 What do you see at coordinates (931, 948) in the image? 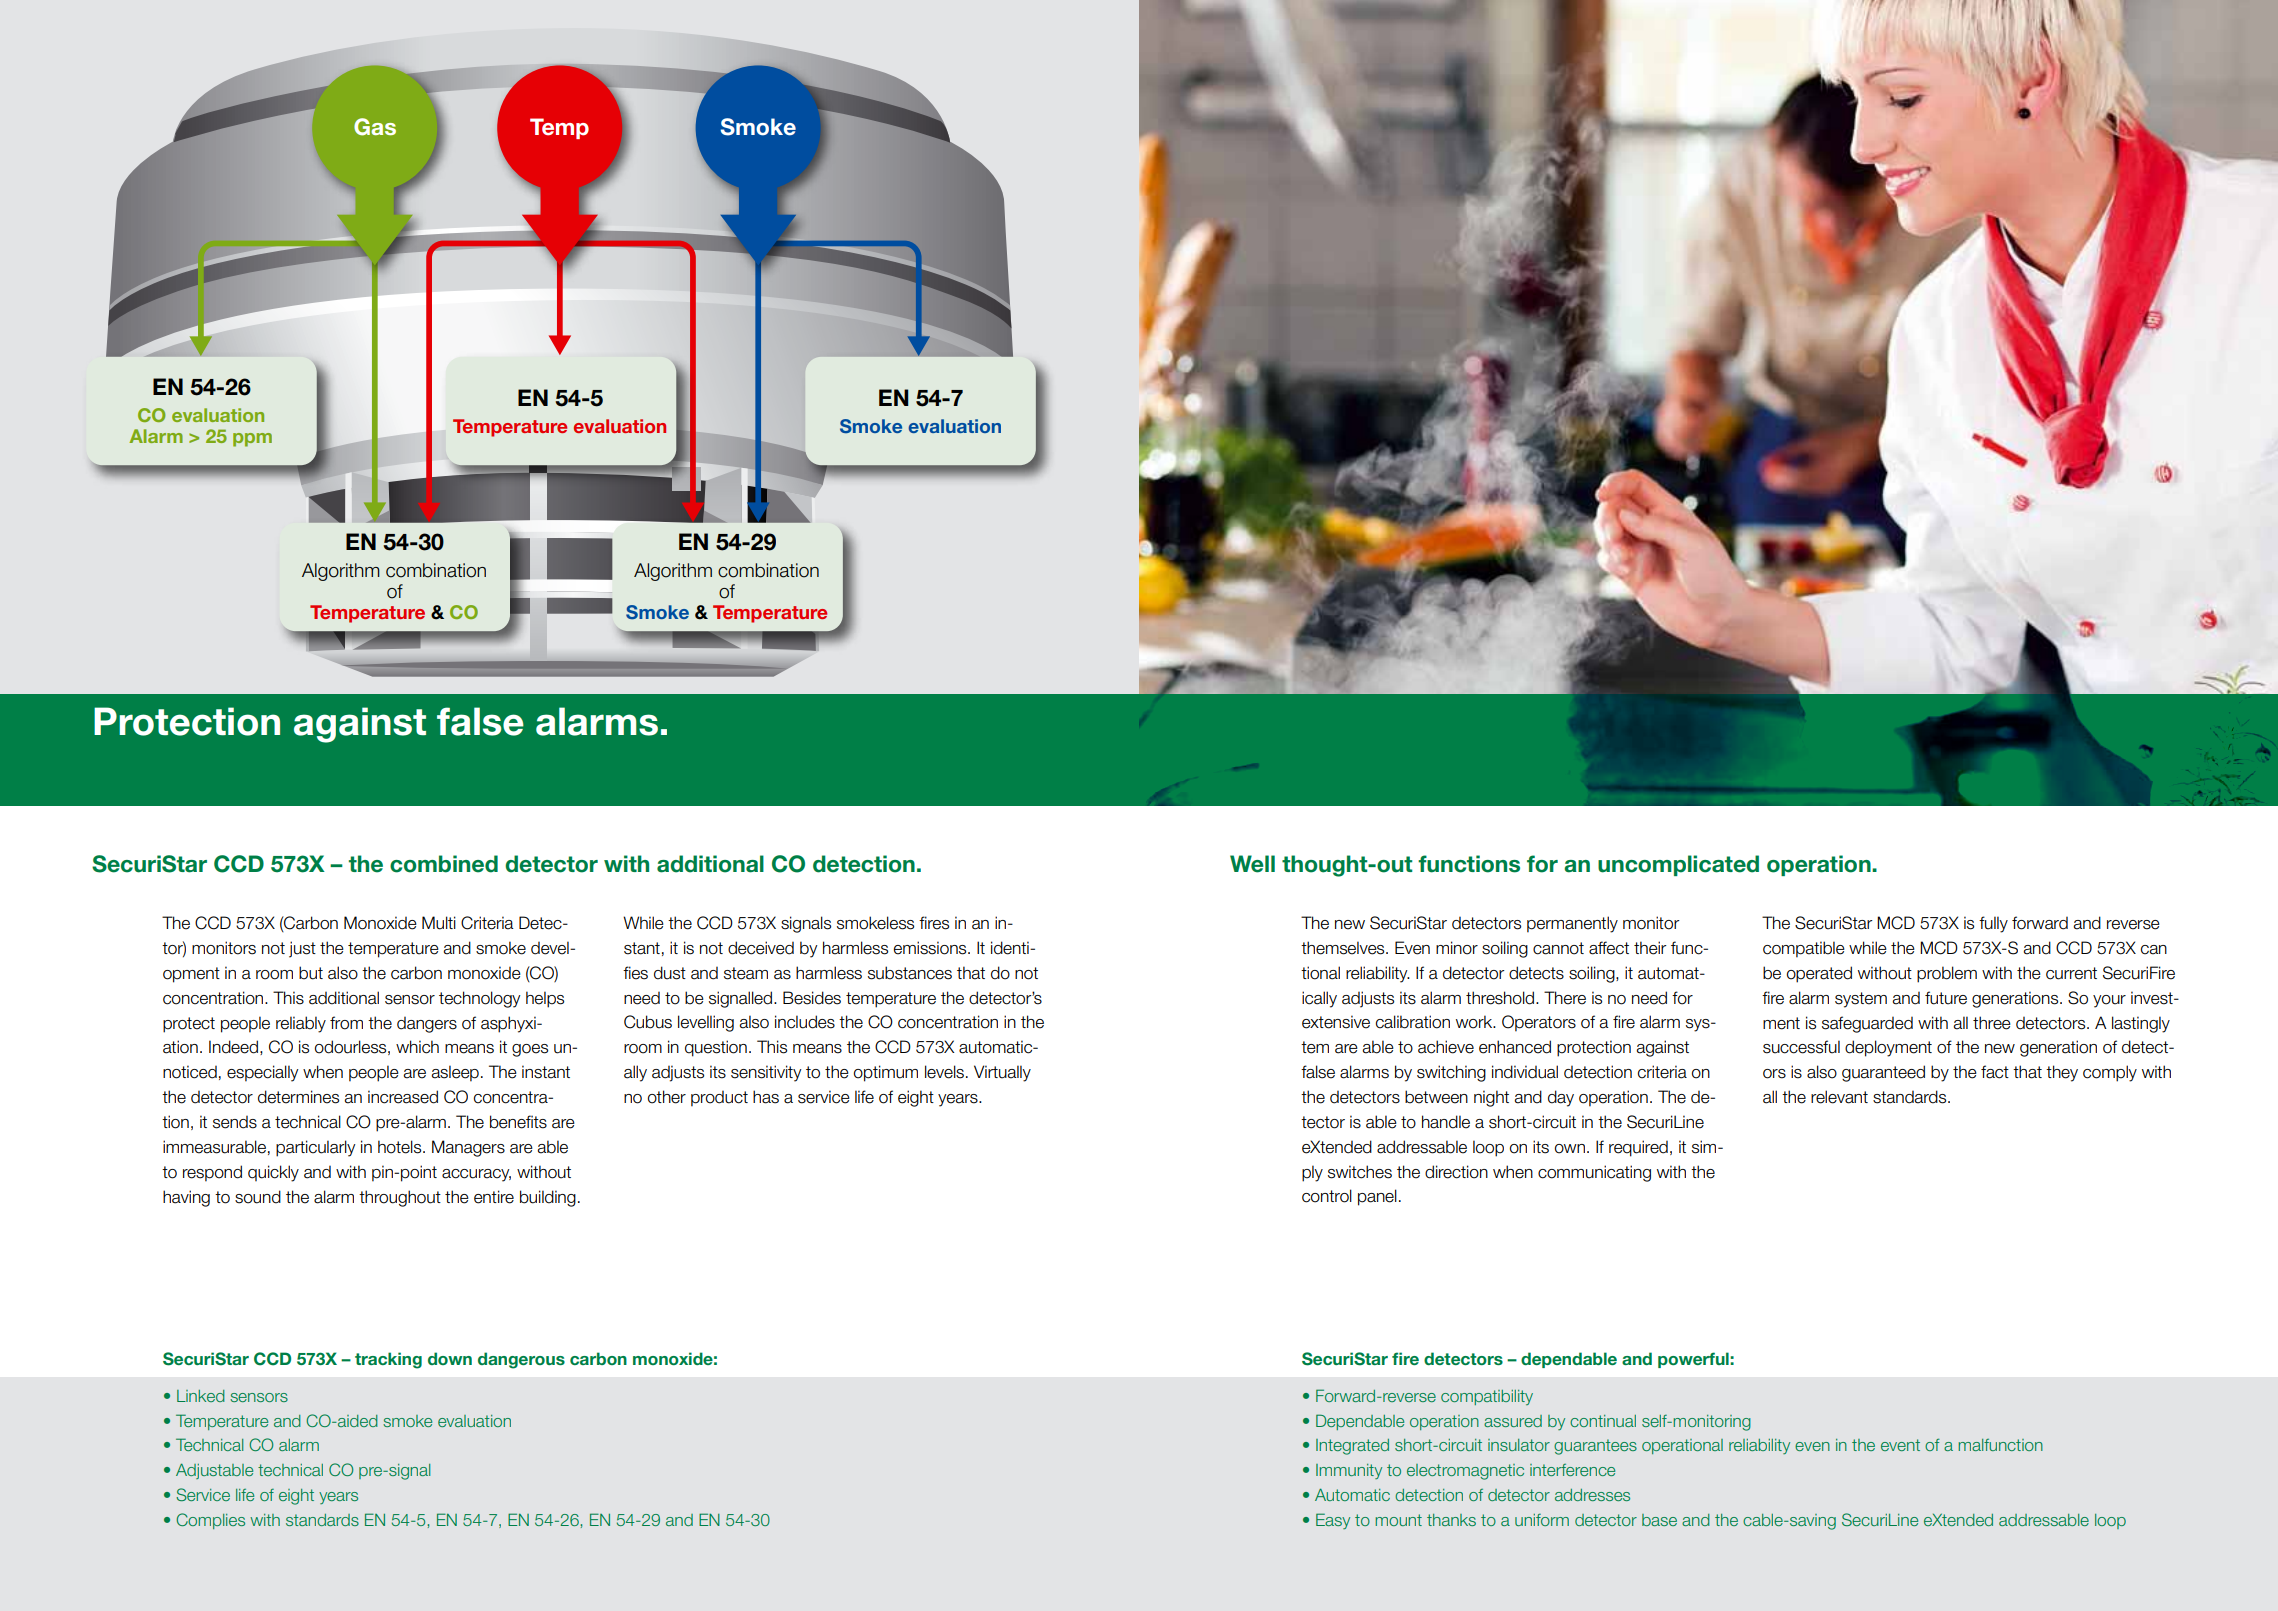
I see `emissions` at bounding box center [931, 948].
